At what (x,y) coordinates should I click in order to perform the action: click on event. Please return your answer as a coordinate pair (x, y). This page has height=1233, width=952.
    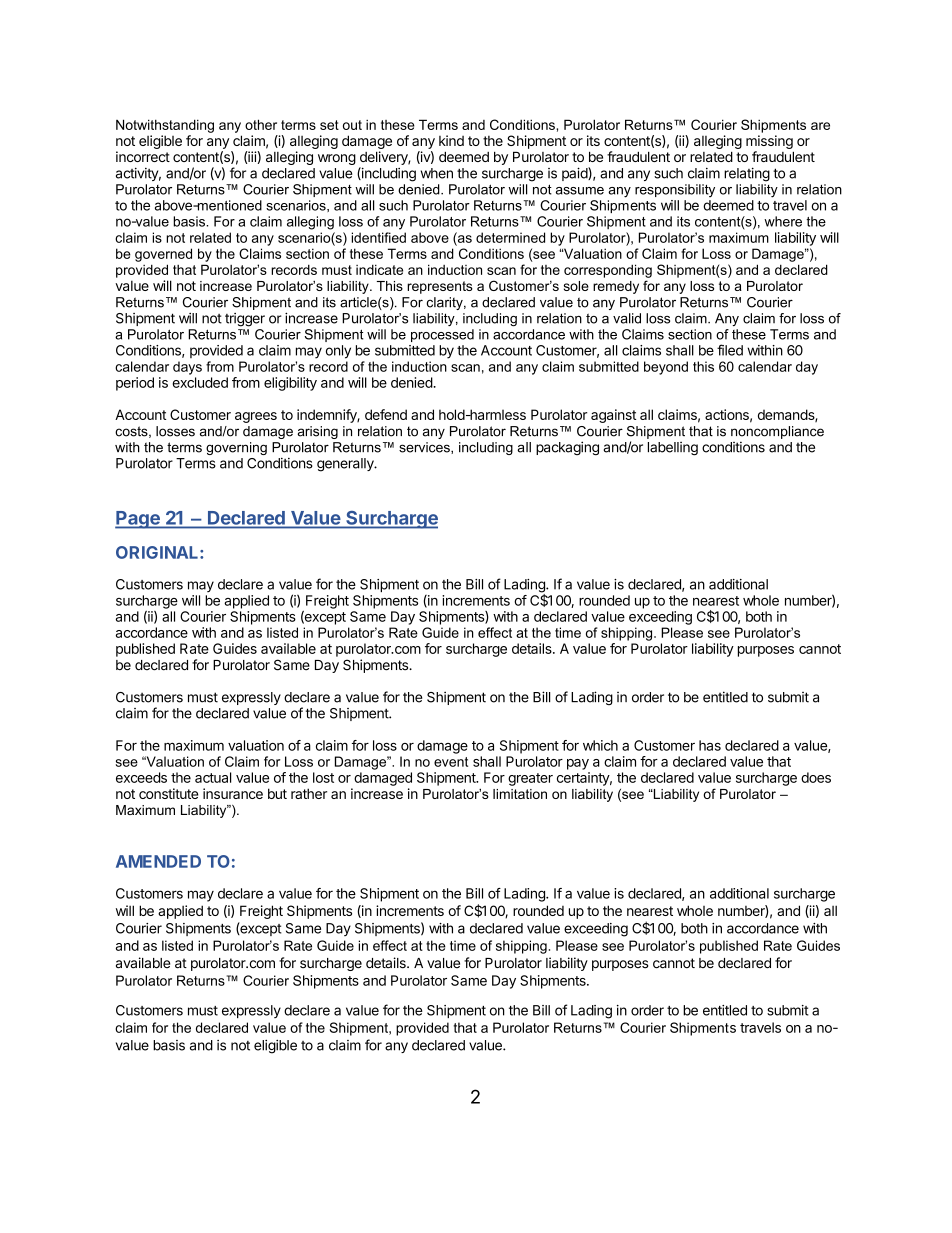
    Looking at the image, I should click on (451, 762).
